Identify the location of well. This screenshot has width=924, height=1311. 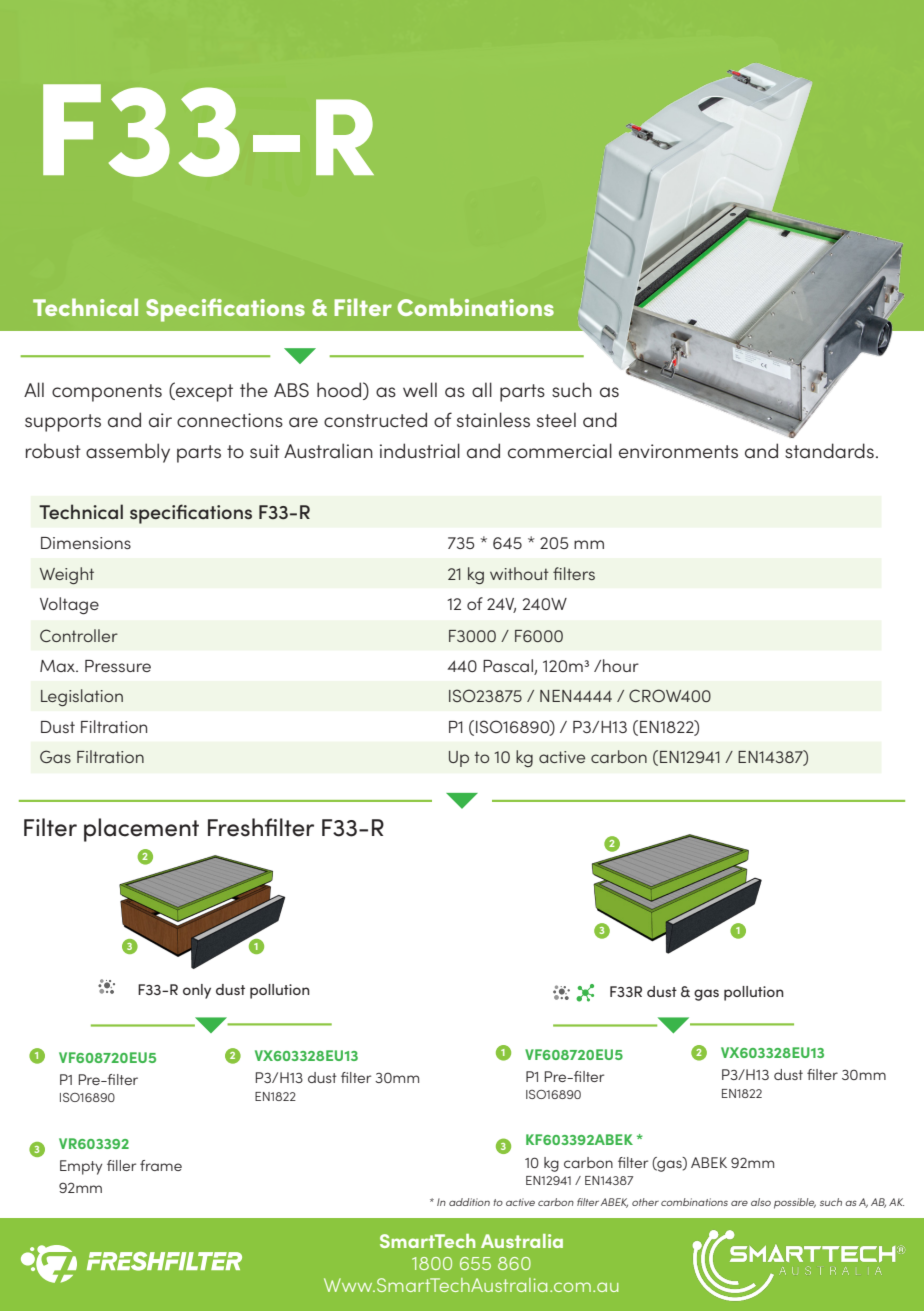
(420, 389).
